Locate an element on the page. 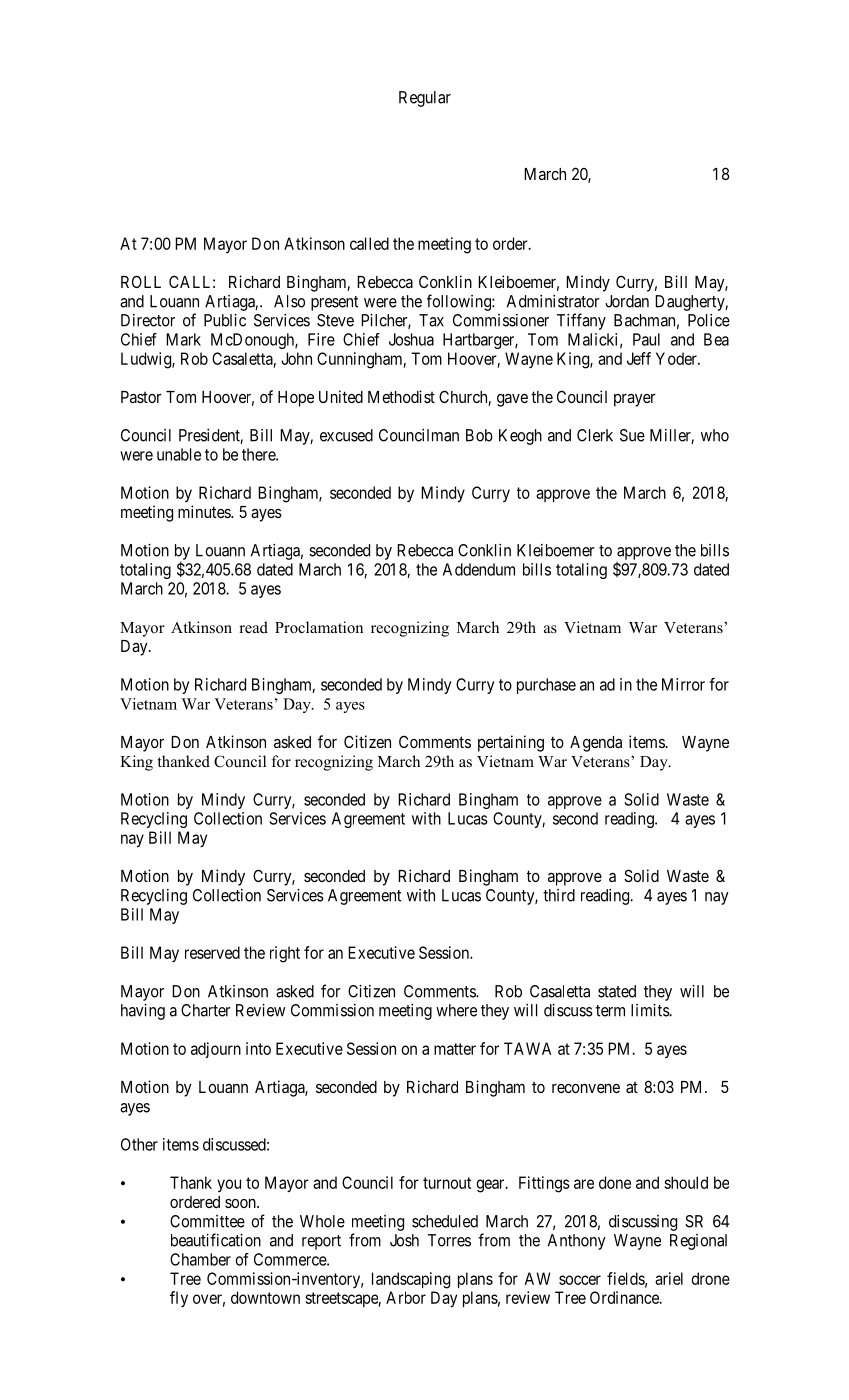 Image resolution: width=849 pixels, height=1400 pixels. Jordan is located at coordinates (627, 301).
